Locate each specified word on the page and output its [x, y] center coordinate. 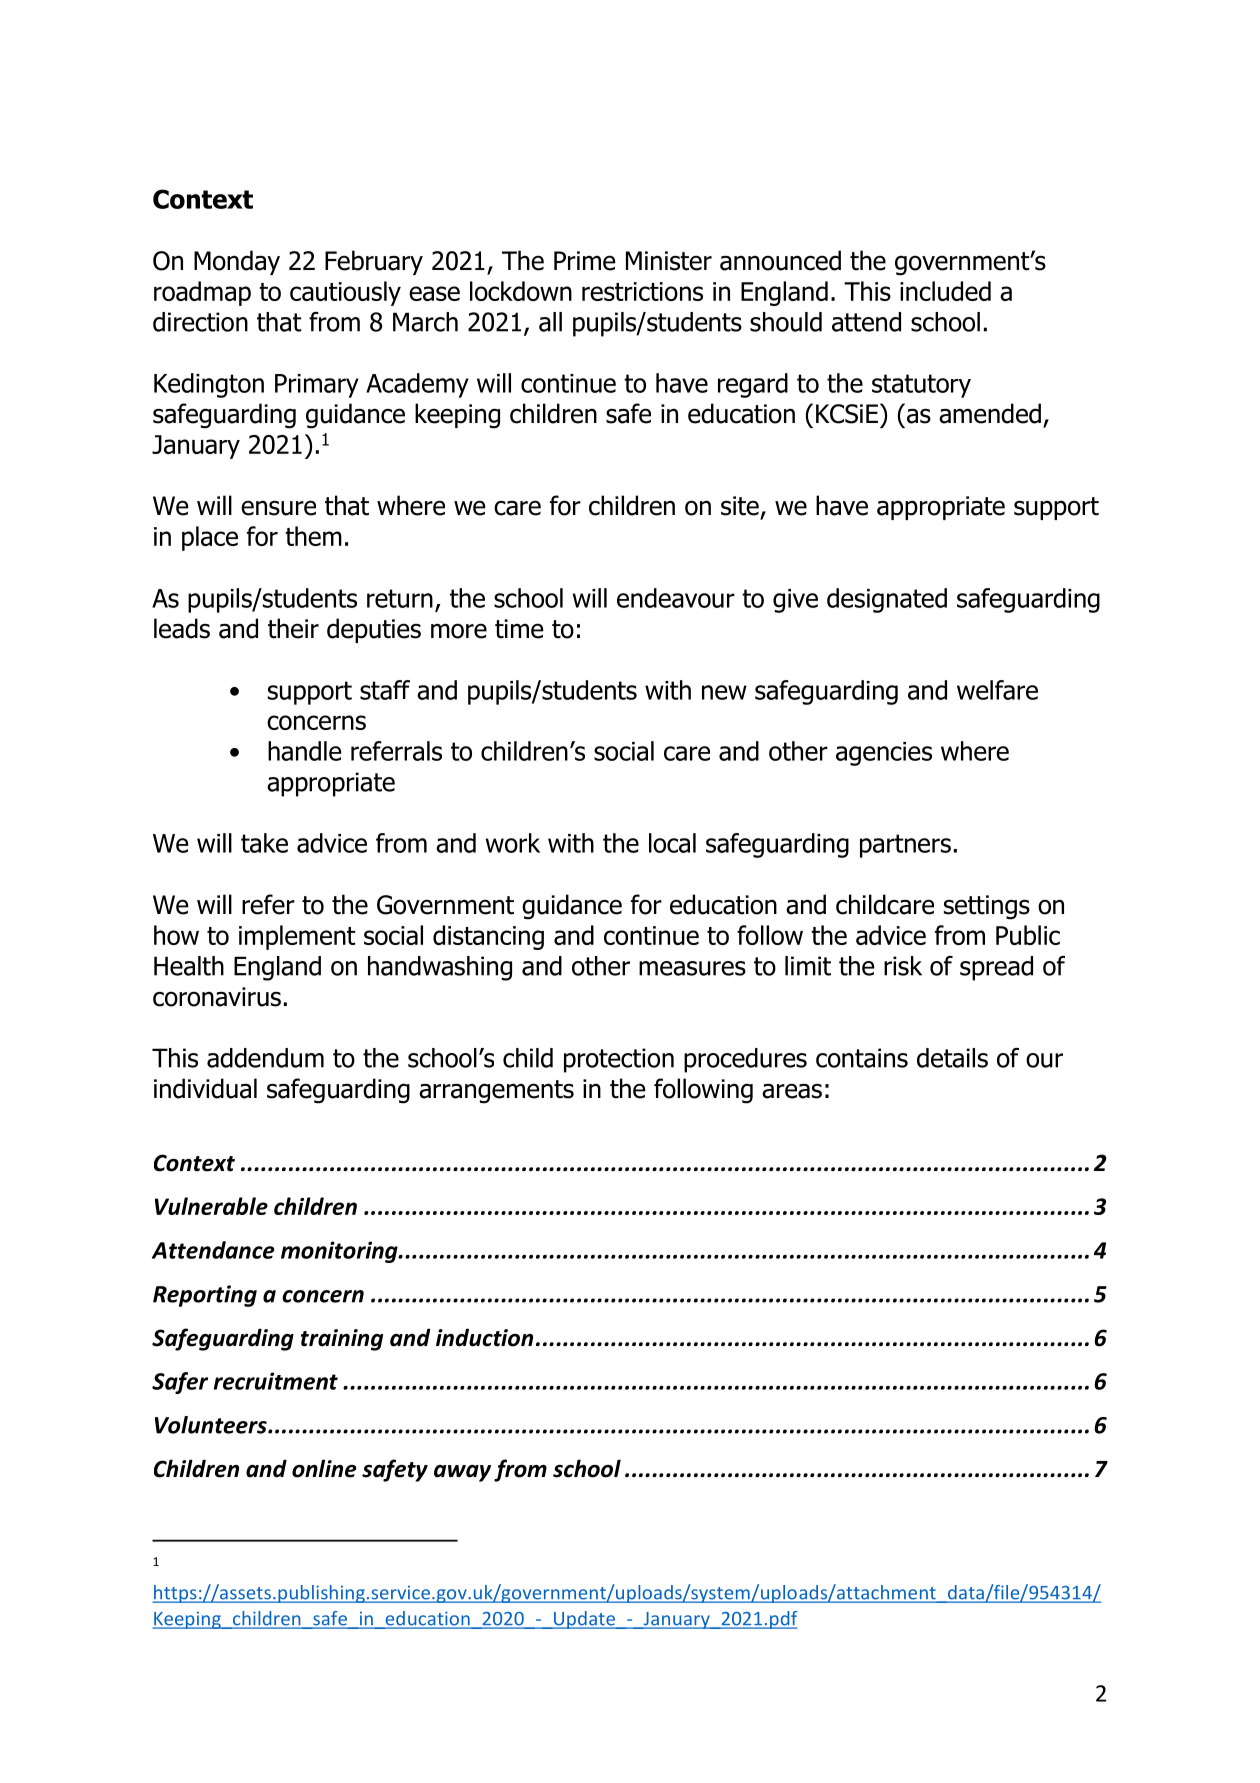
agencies [884, 754]
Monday [237, 262]
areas [792, 1091]
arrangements [496, 1092]
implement [297, 937]
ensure [278, 508]
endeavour [676, 598]
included [945, 291]
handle [305, 751]
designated [887, 600]
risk [903, 966]
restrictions [642, 291]
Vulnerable [211, 1206]
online [324, 1468]
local [672, 843]
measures [692, 968]
